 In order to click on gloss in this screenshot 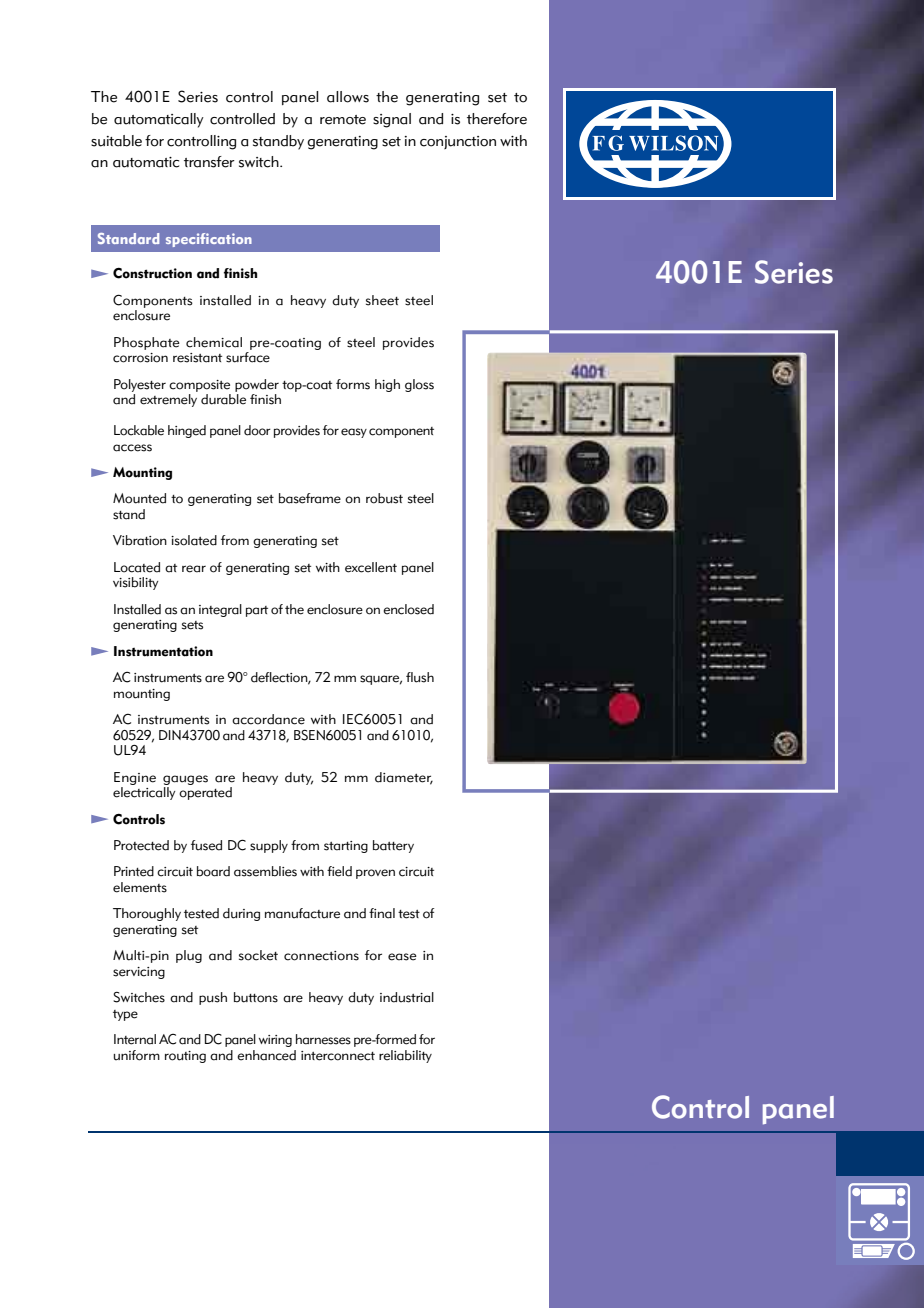, I will do `click(419, 385)`.
